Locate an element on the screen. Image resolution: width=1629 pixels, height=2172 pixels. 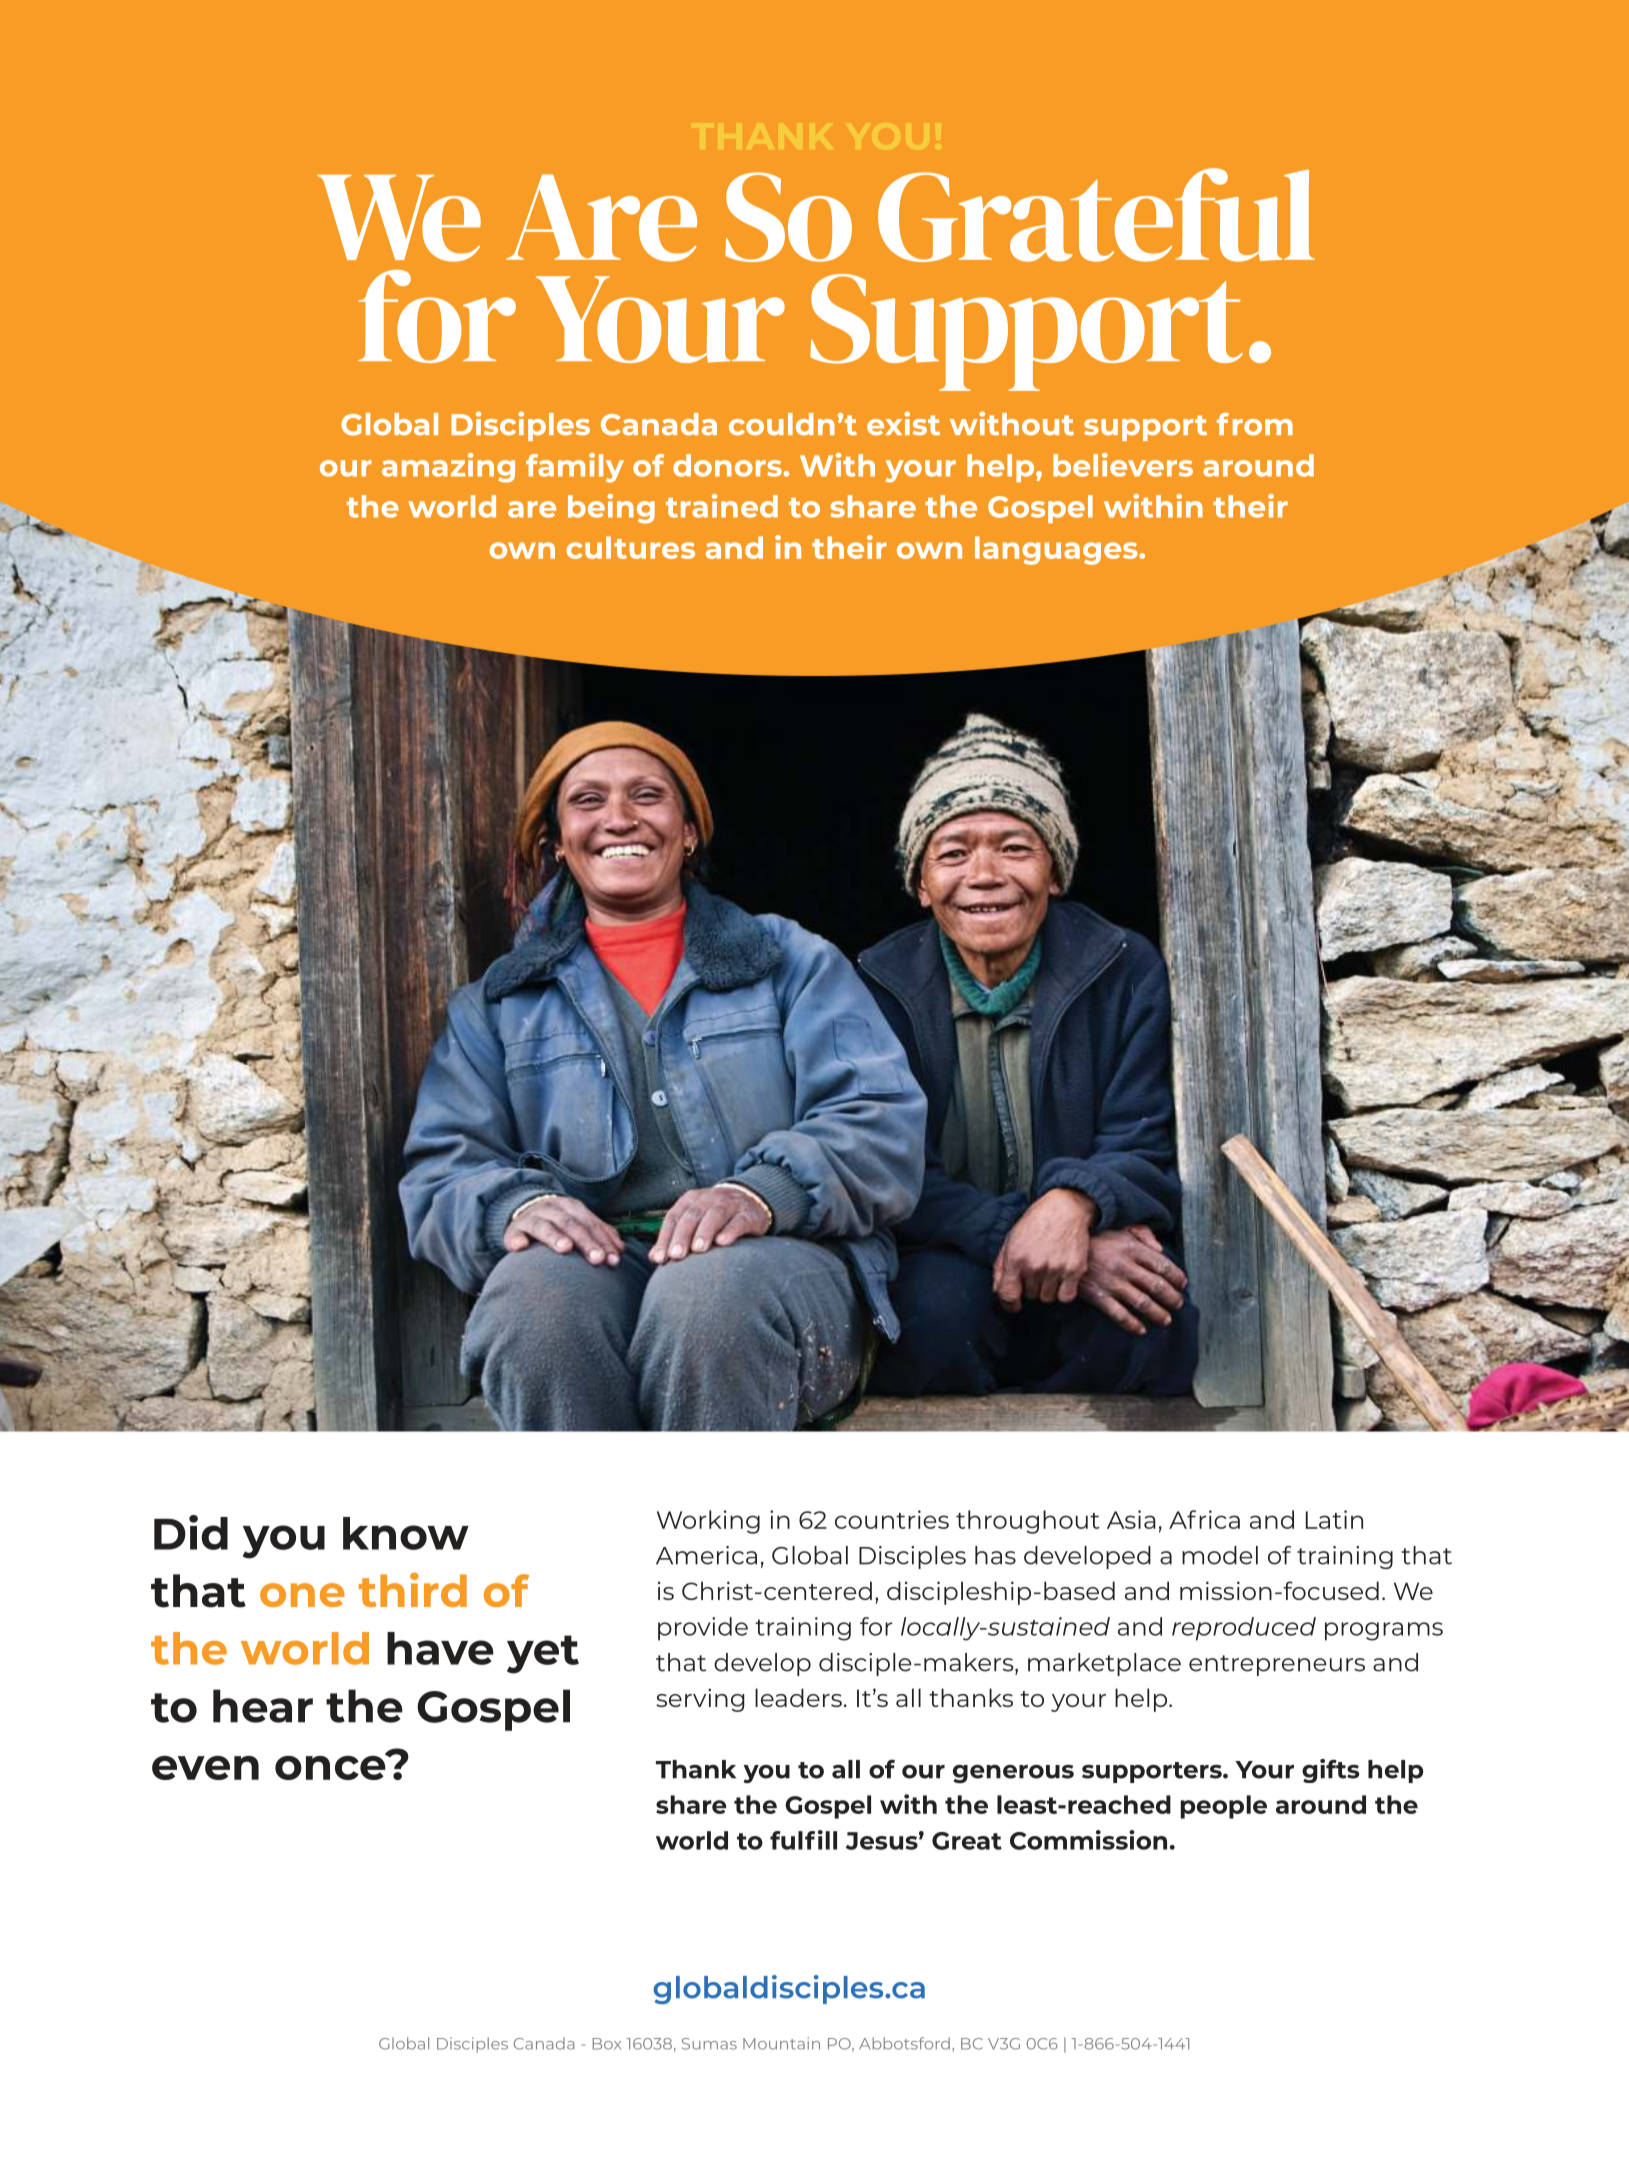
America is located at coordinates (706, 1555).
